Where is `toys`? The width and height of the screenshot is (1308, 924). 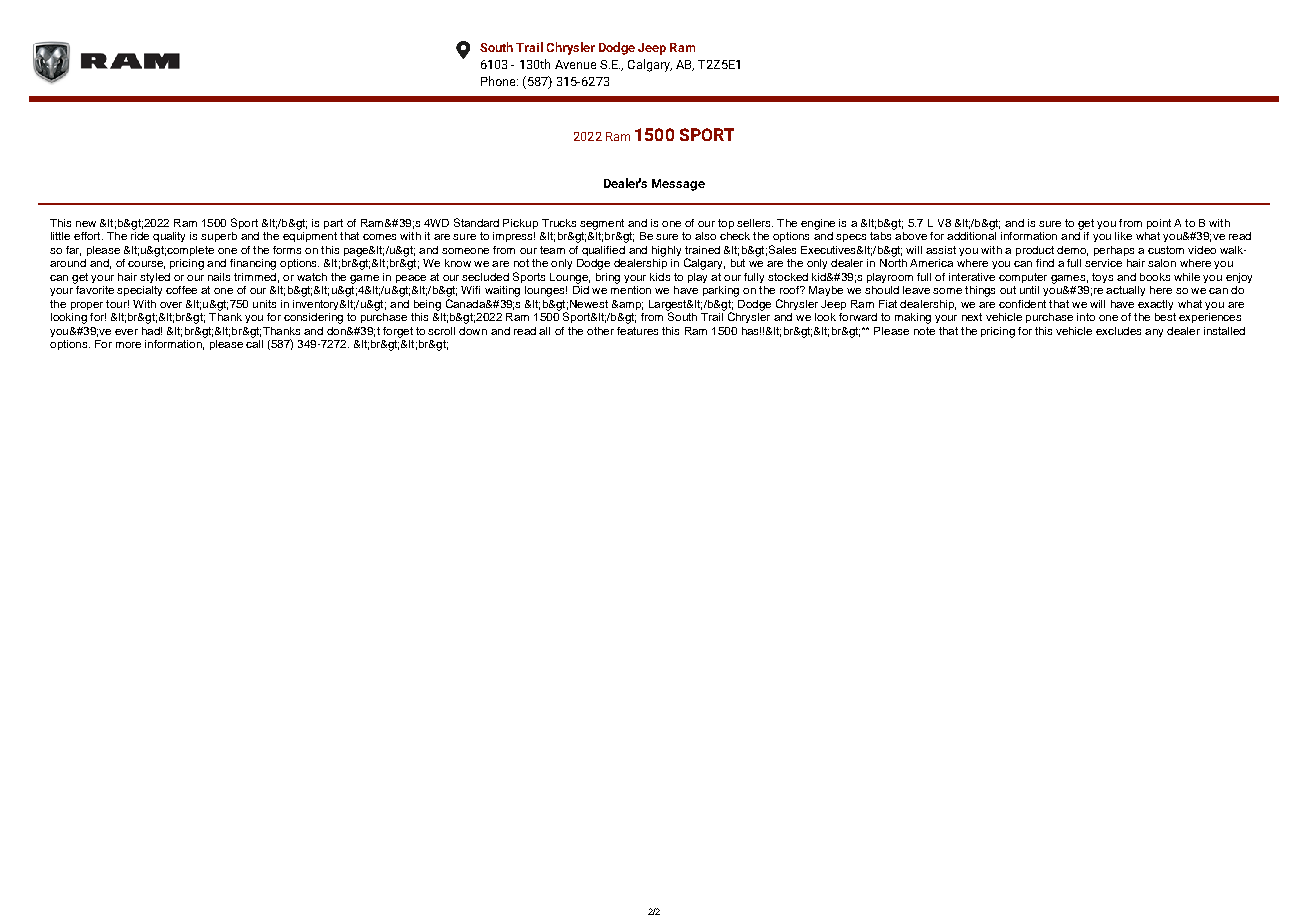
toys is located at coordinates (1102, 278).
